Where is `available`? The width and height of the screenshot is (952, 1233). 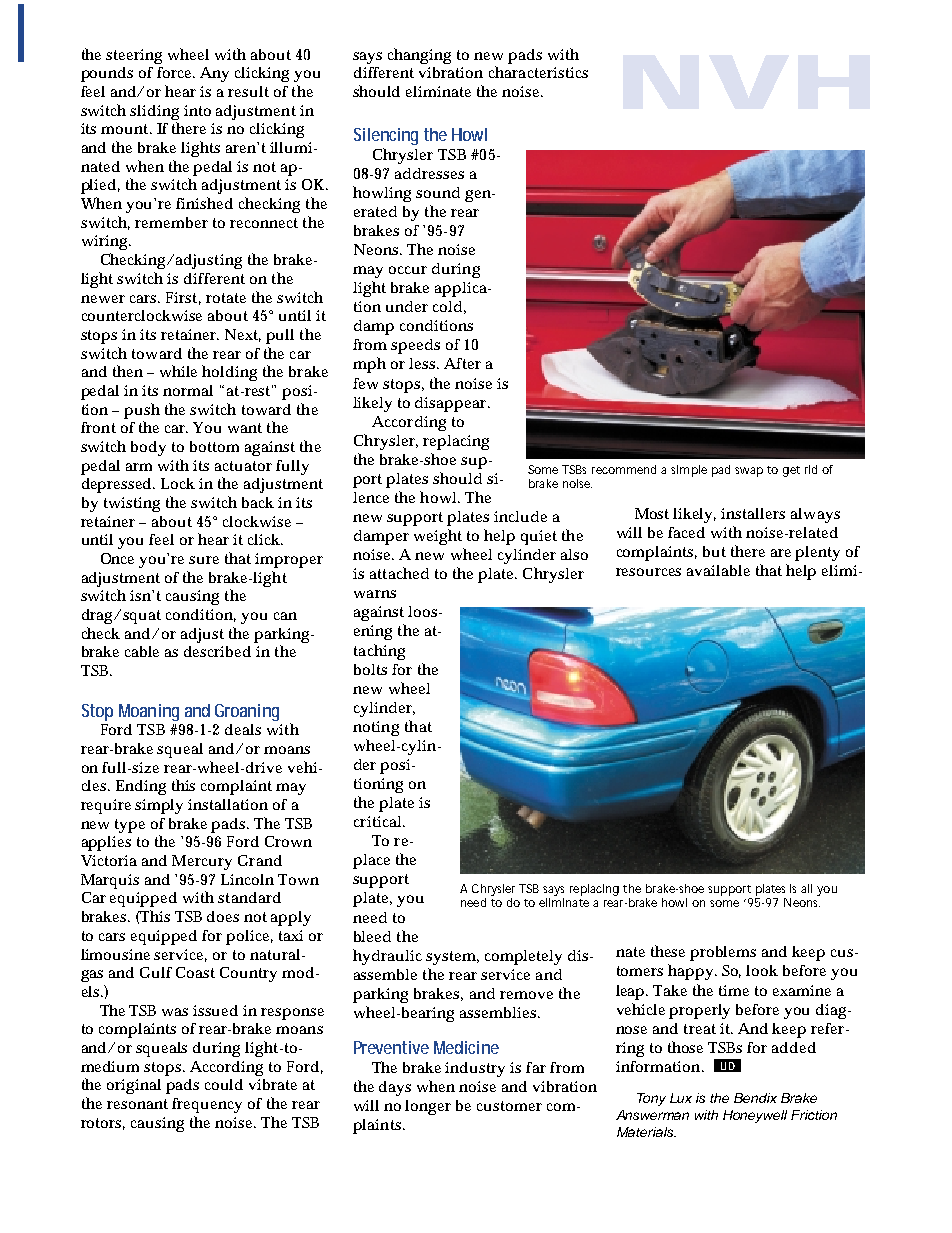 available is located at coordinates (718, 570).
